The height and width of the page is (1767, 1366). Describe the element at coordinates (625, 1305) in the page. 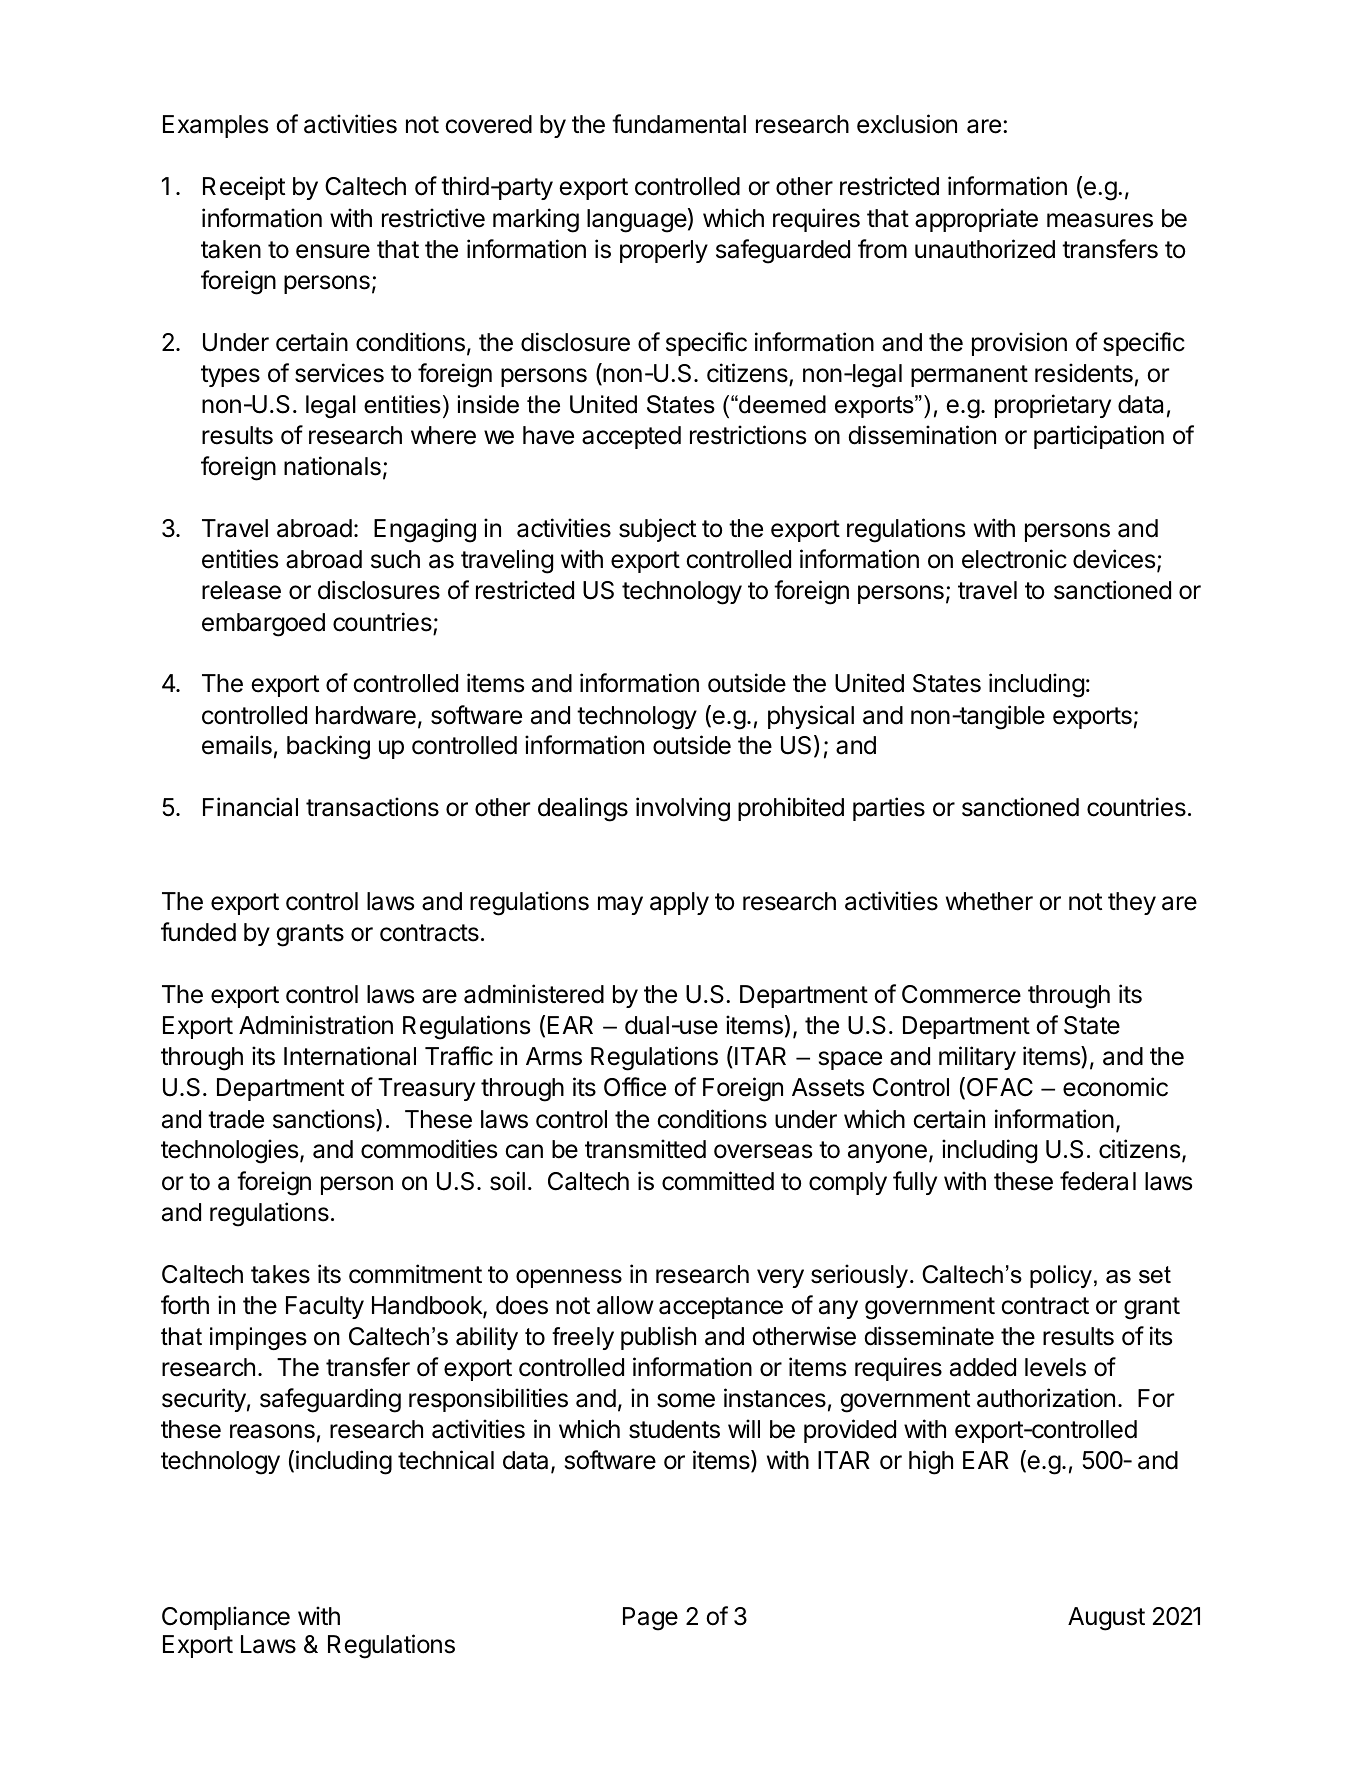

I see `allow` at that location.
